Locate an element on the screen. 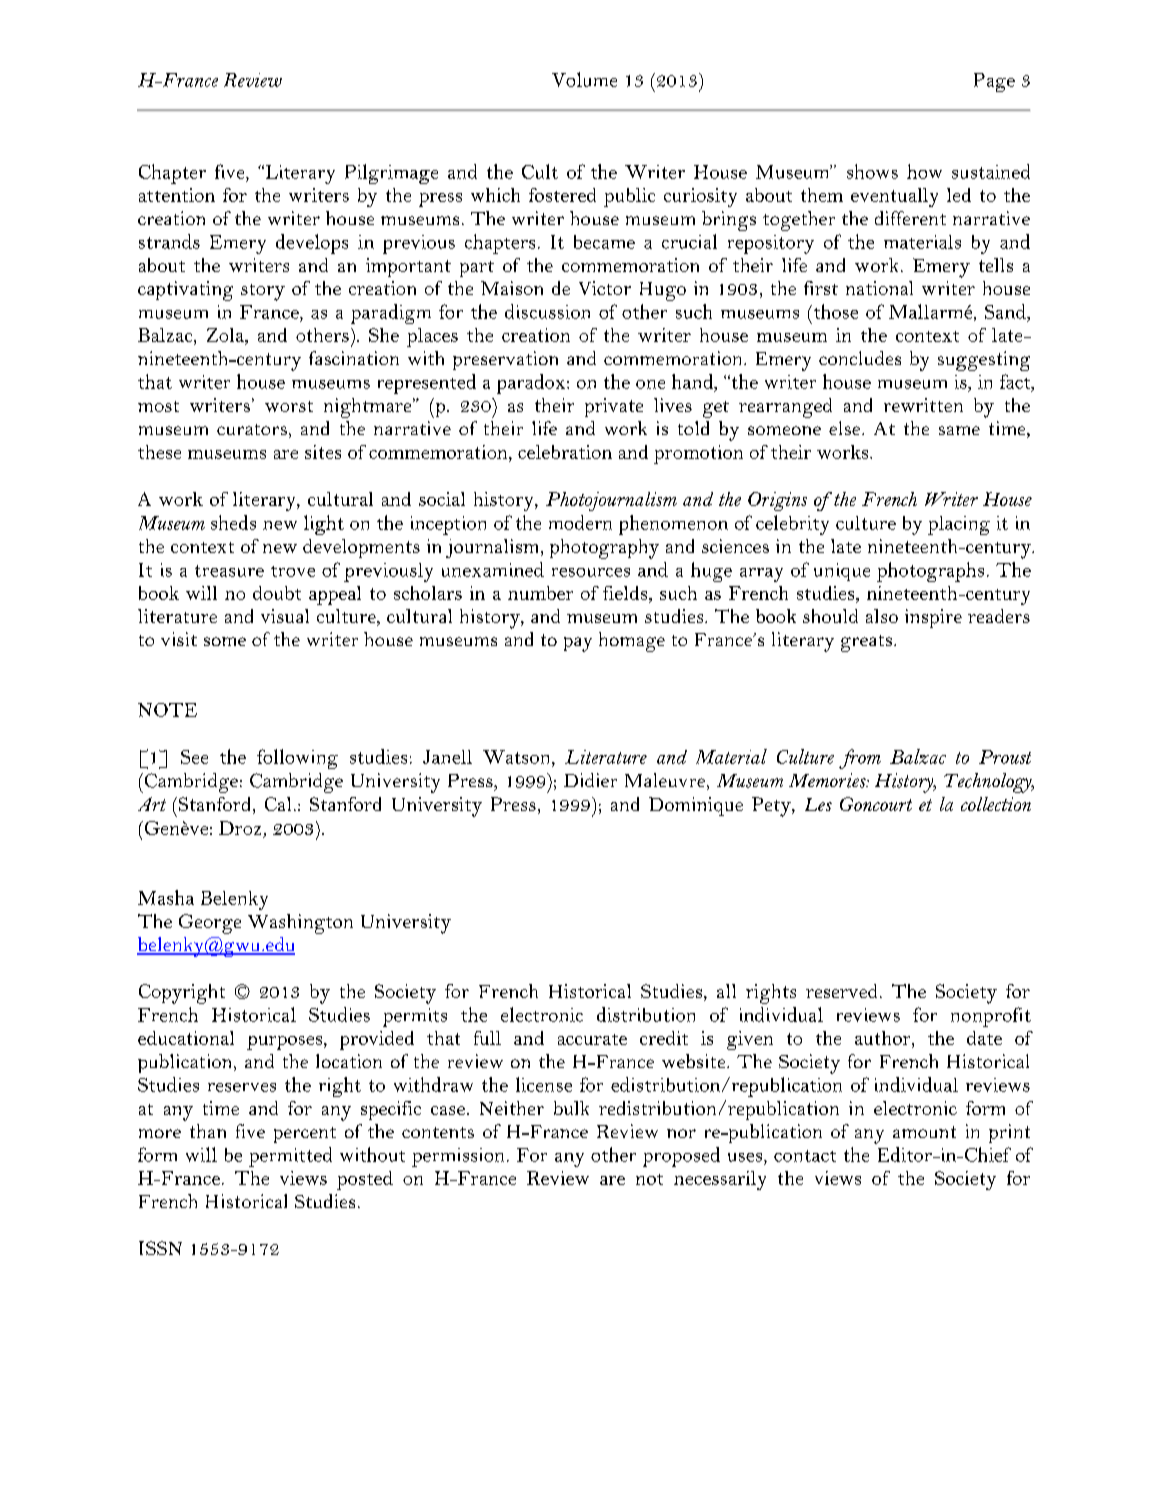 The height and width of the screenshot is (1512, 1168). placing is located at coordinates (959, 525).
